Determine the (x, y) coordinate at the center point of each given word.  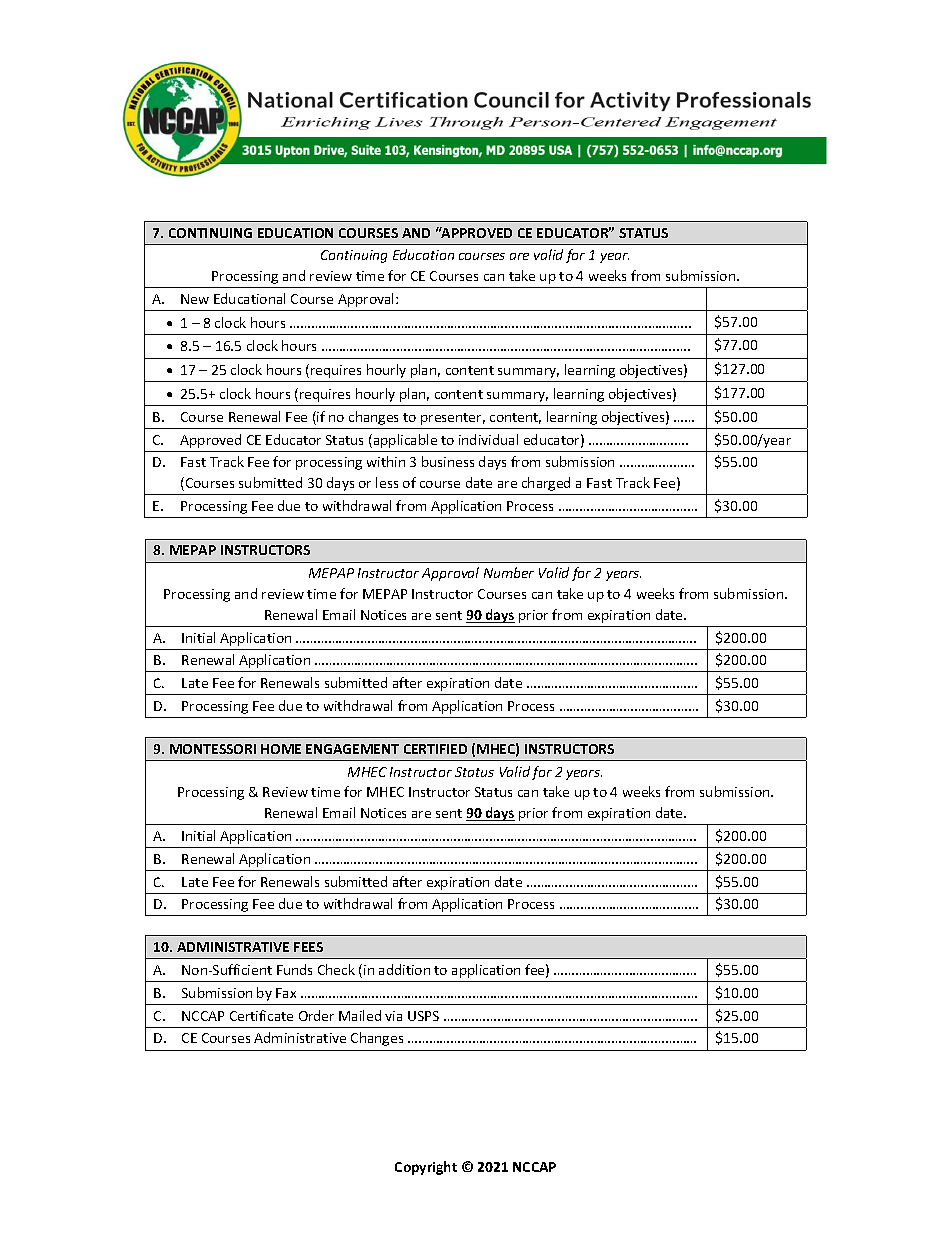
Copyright (426, 1168)
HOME (281, 749)
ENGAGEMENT (352, 749)
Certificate (261, 1015)
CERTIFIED (435, 749)
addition (404, 969)
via (393, 1016)
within (386, 461)
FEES (308, 947)
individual (488, 439)
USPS (423, 1016)
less (387, 482)
